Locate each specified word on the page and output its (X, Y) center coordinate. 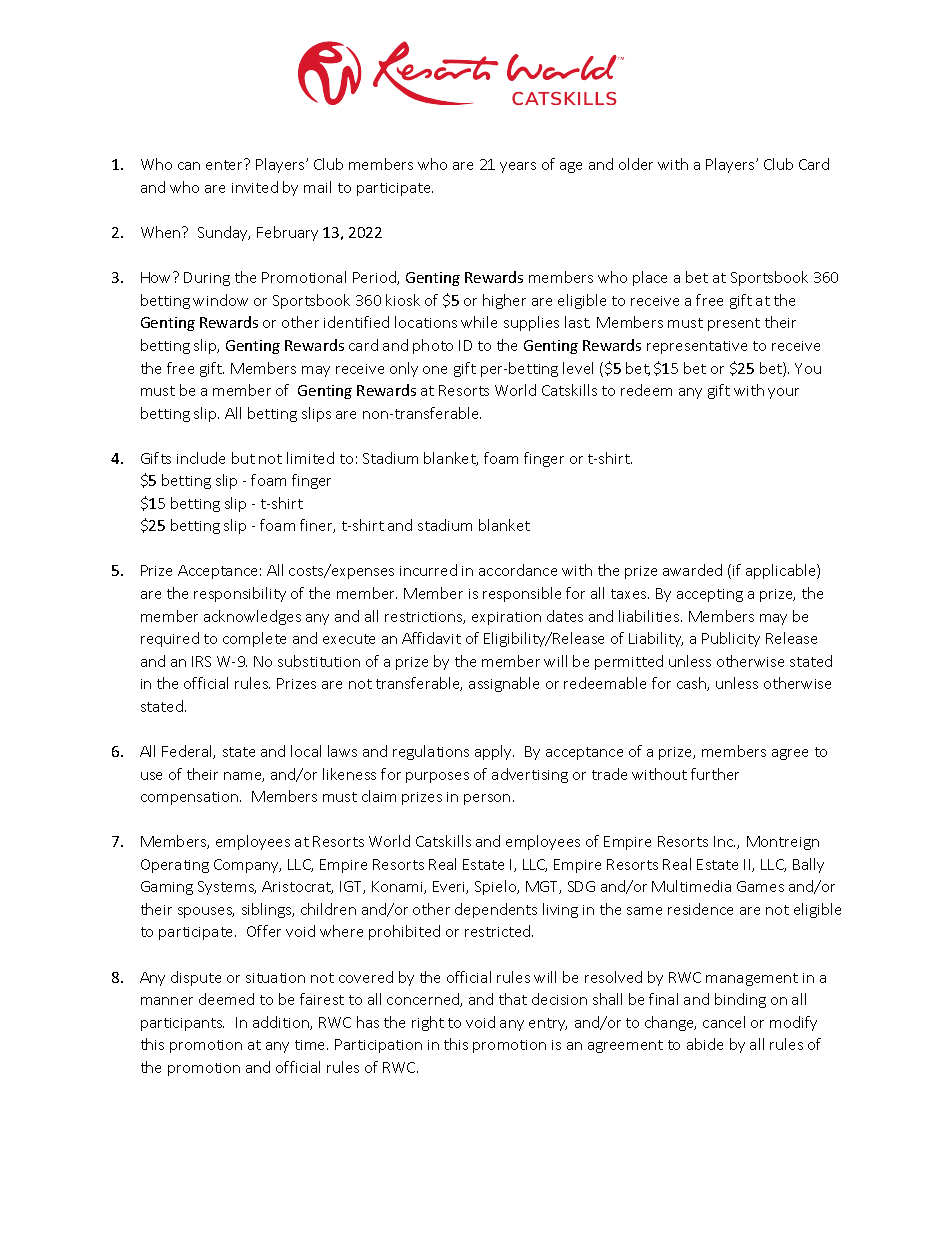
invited (255, 187)
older (636, 164)
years (518, 167)
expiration (506, 618)
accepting (710, 595)
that (513, 999)
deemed (226, 999)
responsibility (240, 594)
